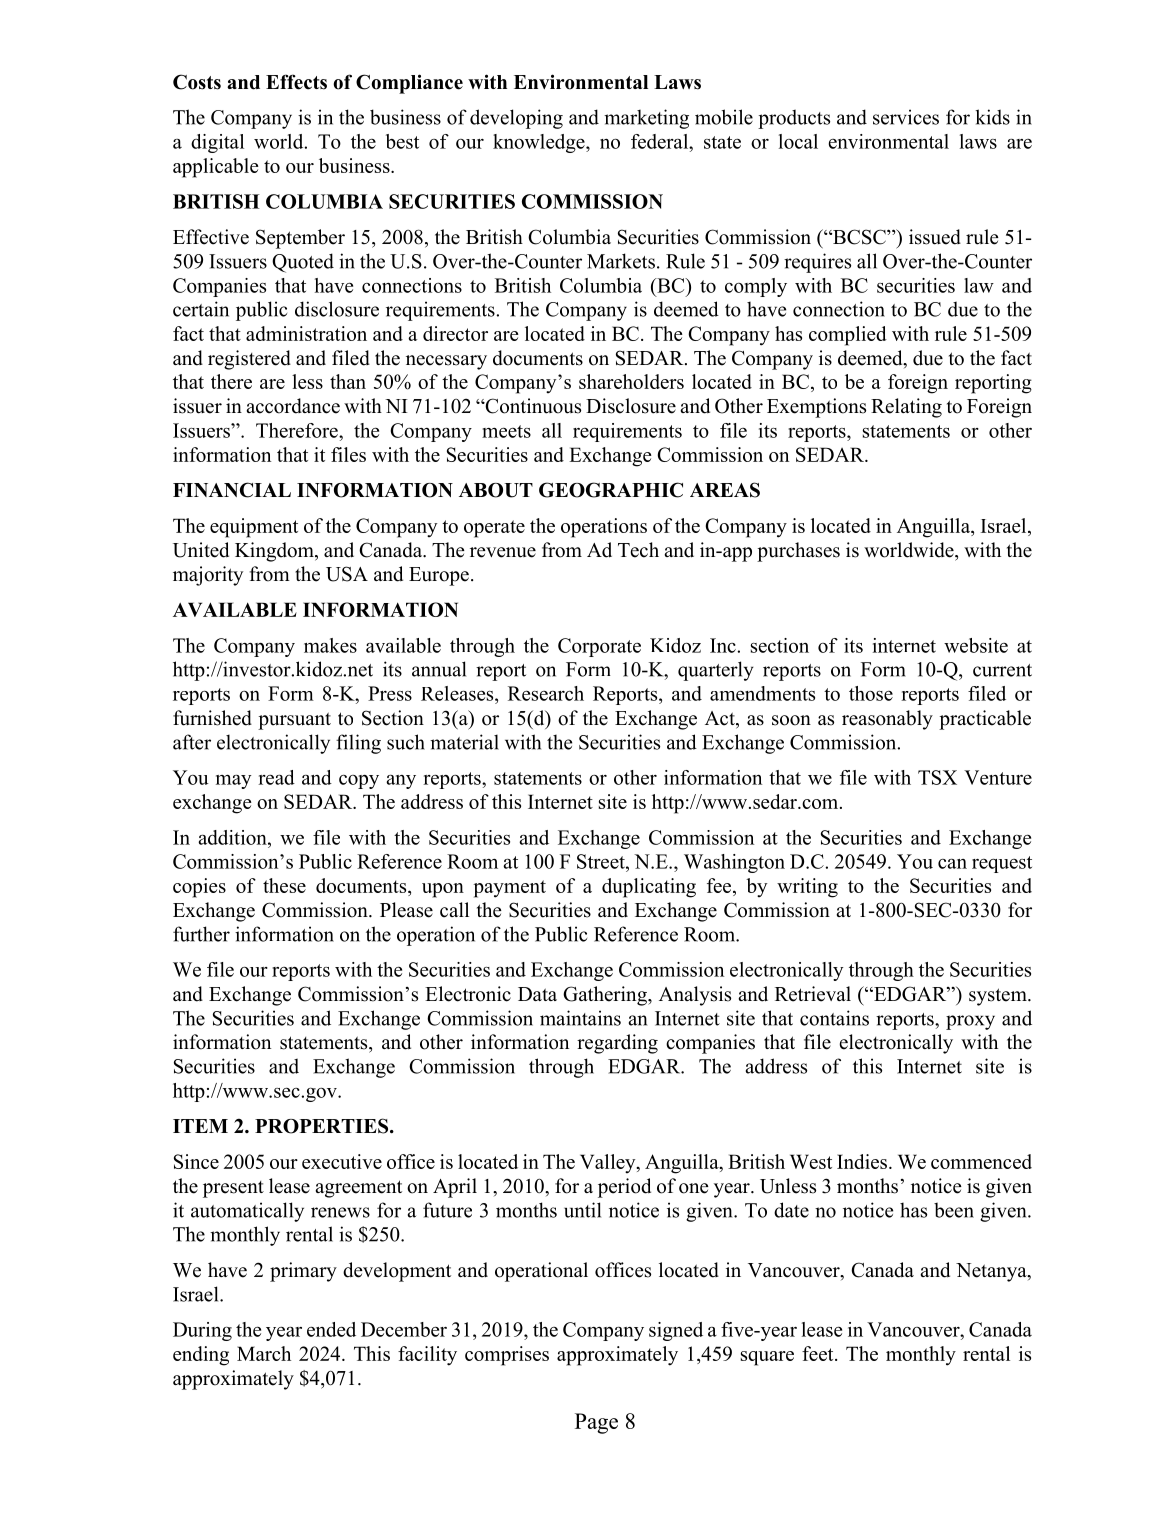 Image resolution: width=1169 pixels, height=1513 pixels. Describe the element at coordinates (296, 82) in the screenshot. I see `Effects` at that location.
